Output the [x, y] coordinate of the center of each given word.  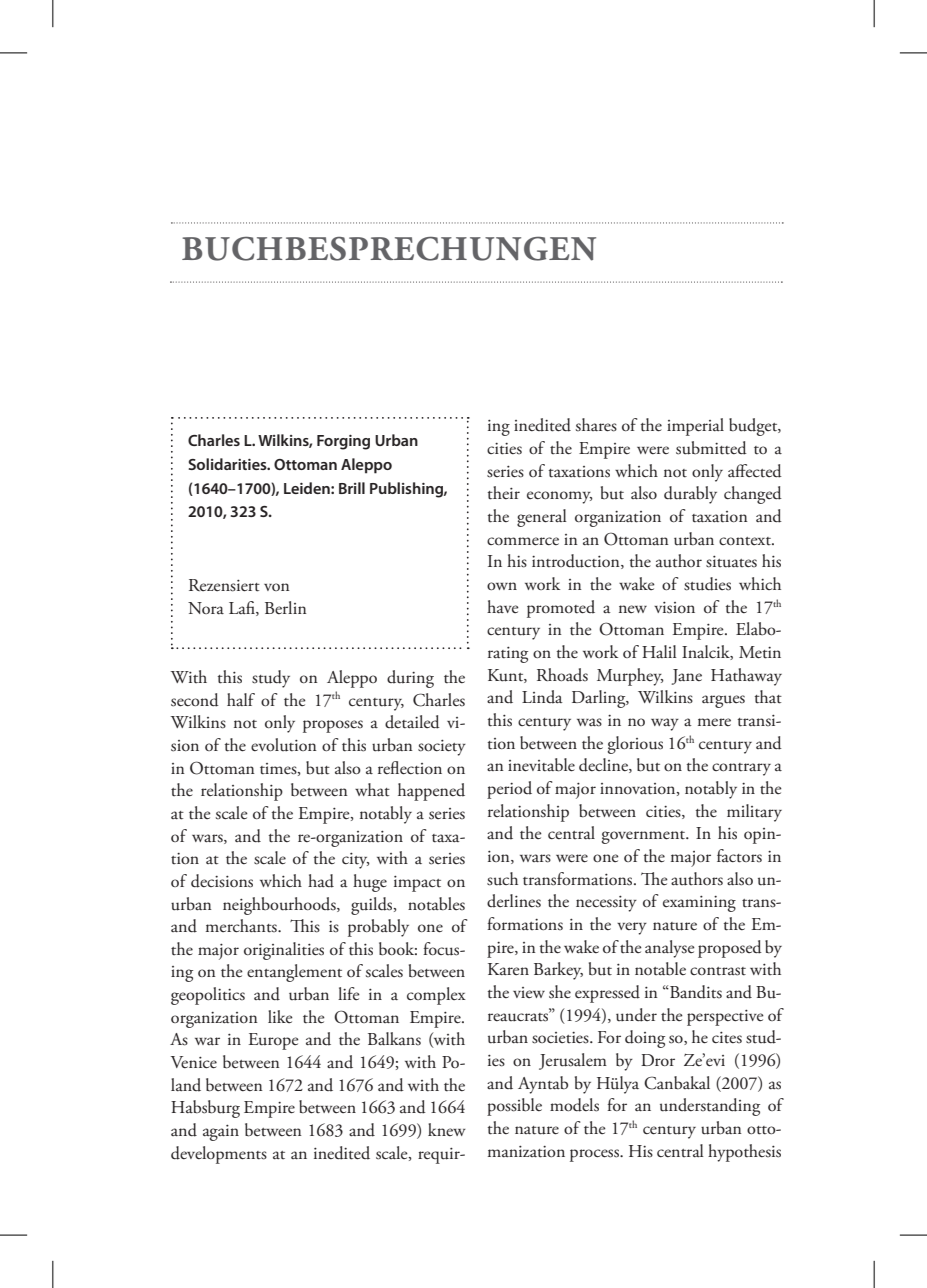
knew [447, 1129]
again [221, 1132]
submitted [711, 448]
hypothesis [744, 1153]
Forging [343, 442]
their [504, 493]
